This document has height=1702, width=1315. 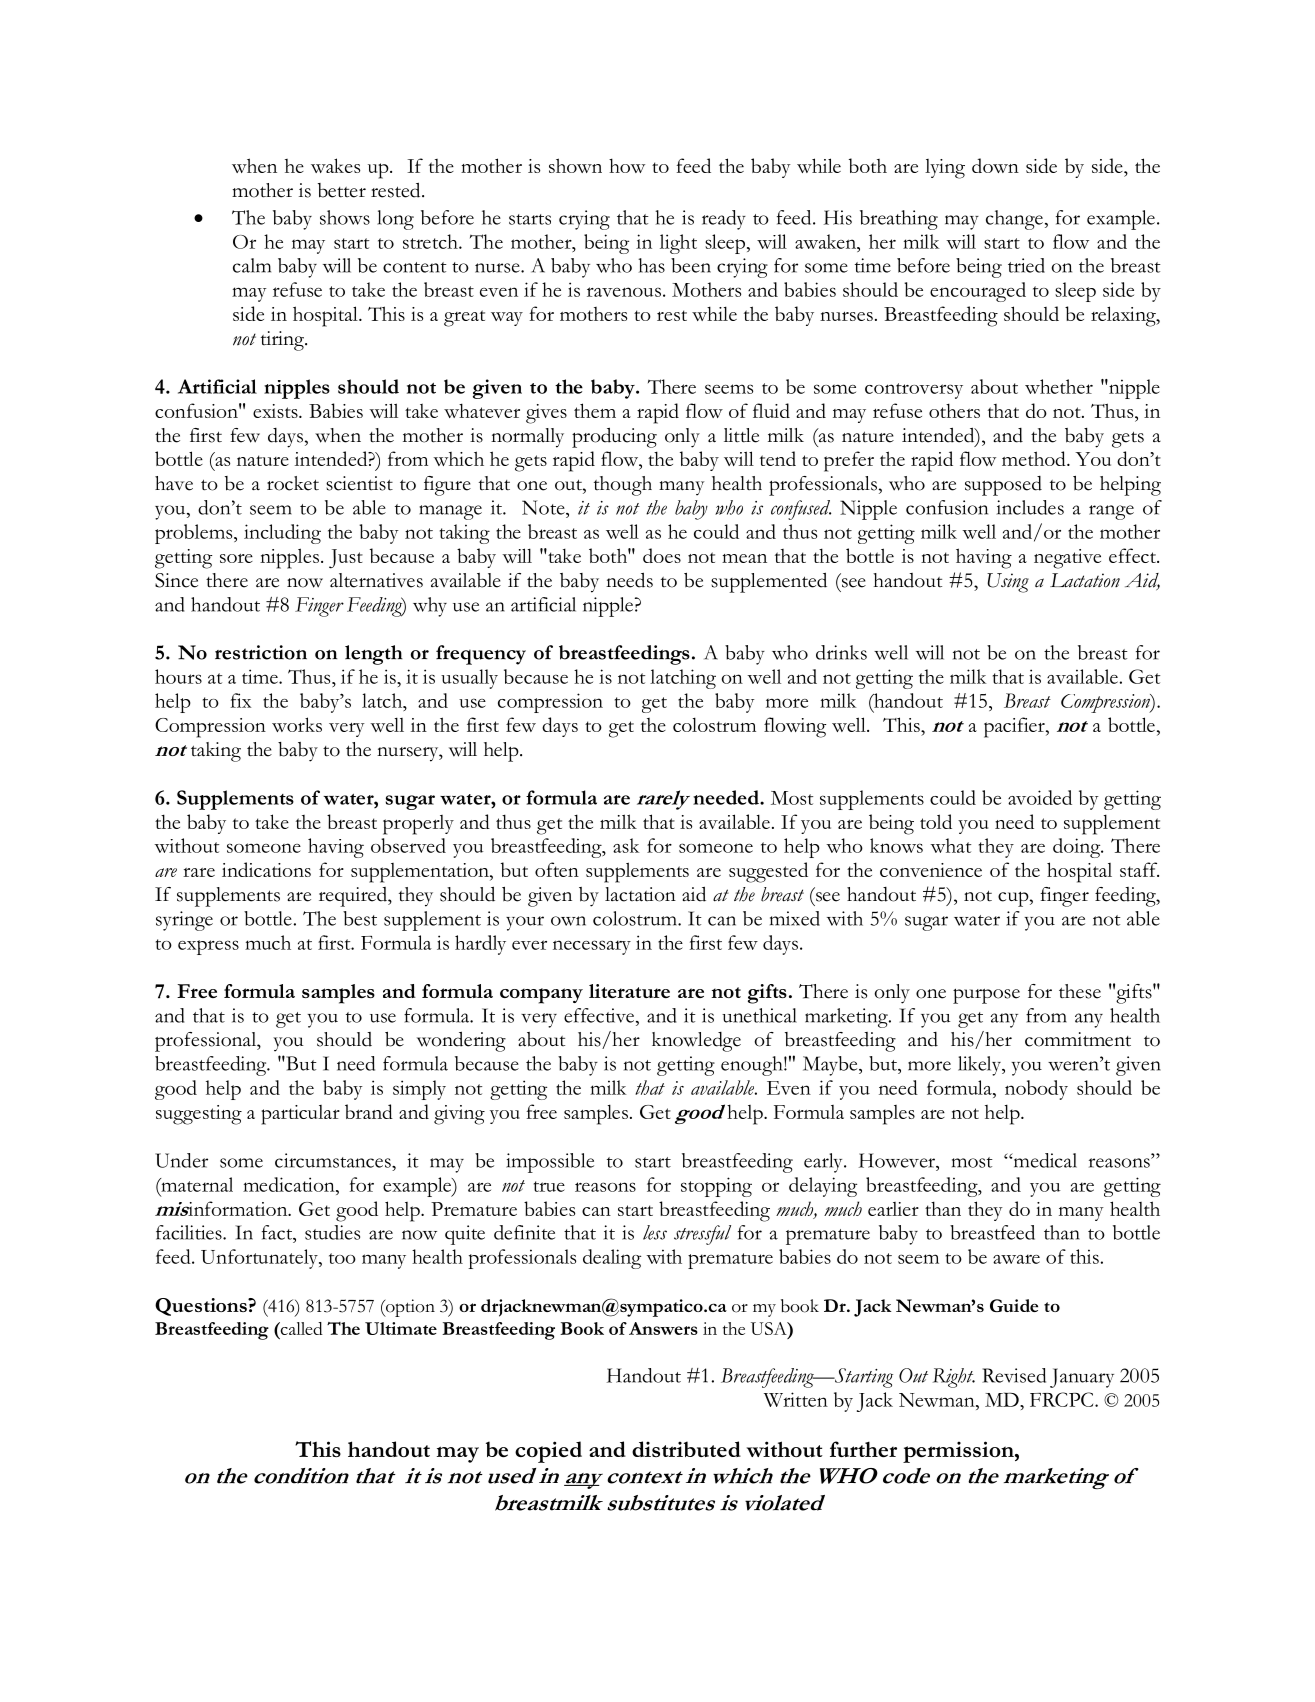 I want to click on light, so click(x=678, y=244).
